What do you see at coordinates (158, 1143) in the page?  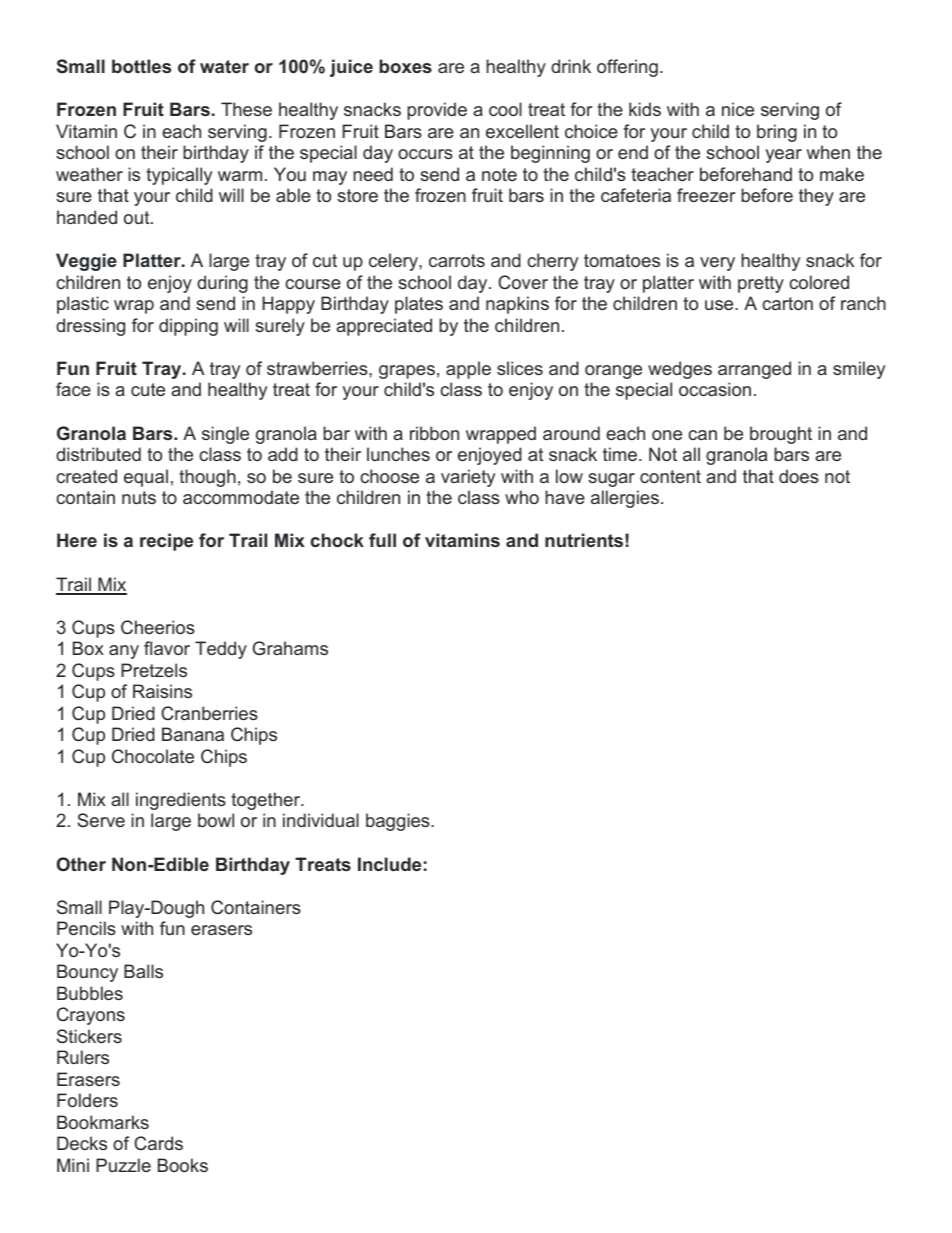 I see `Cards` at bounding box center [158, 1143].
